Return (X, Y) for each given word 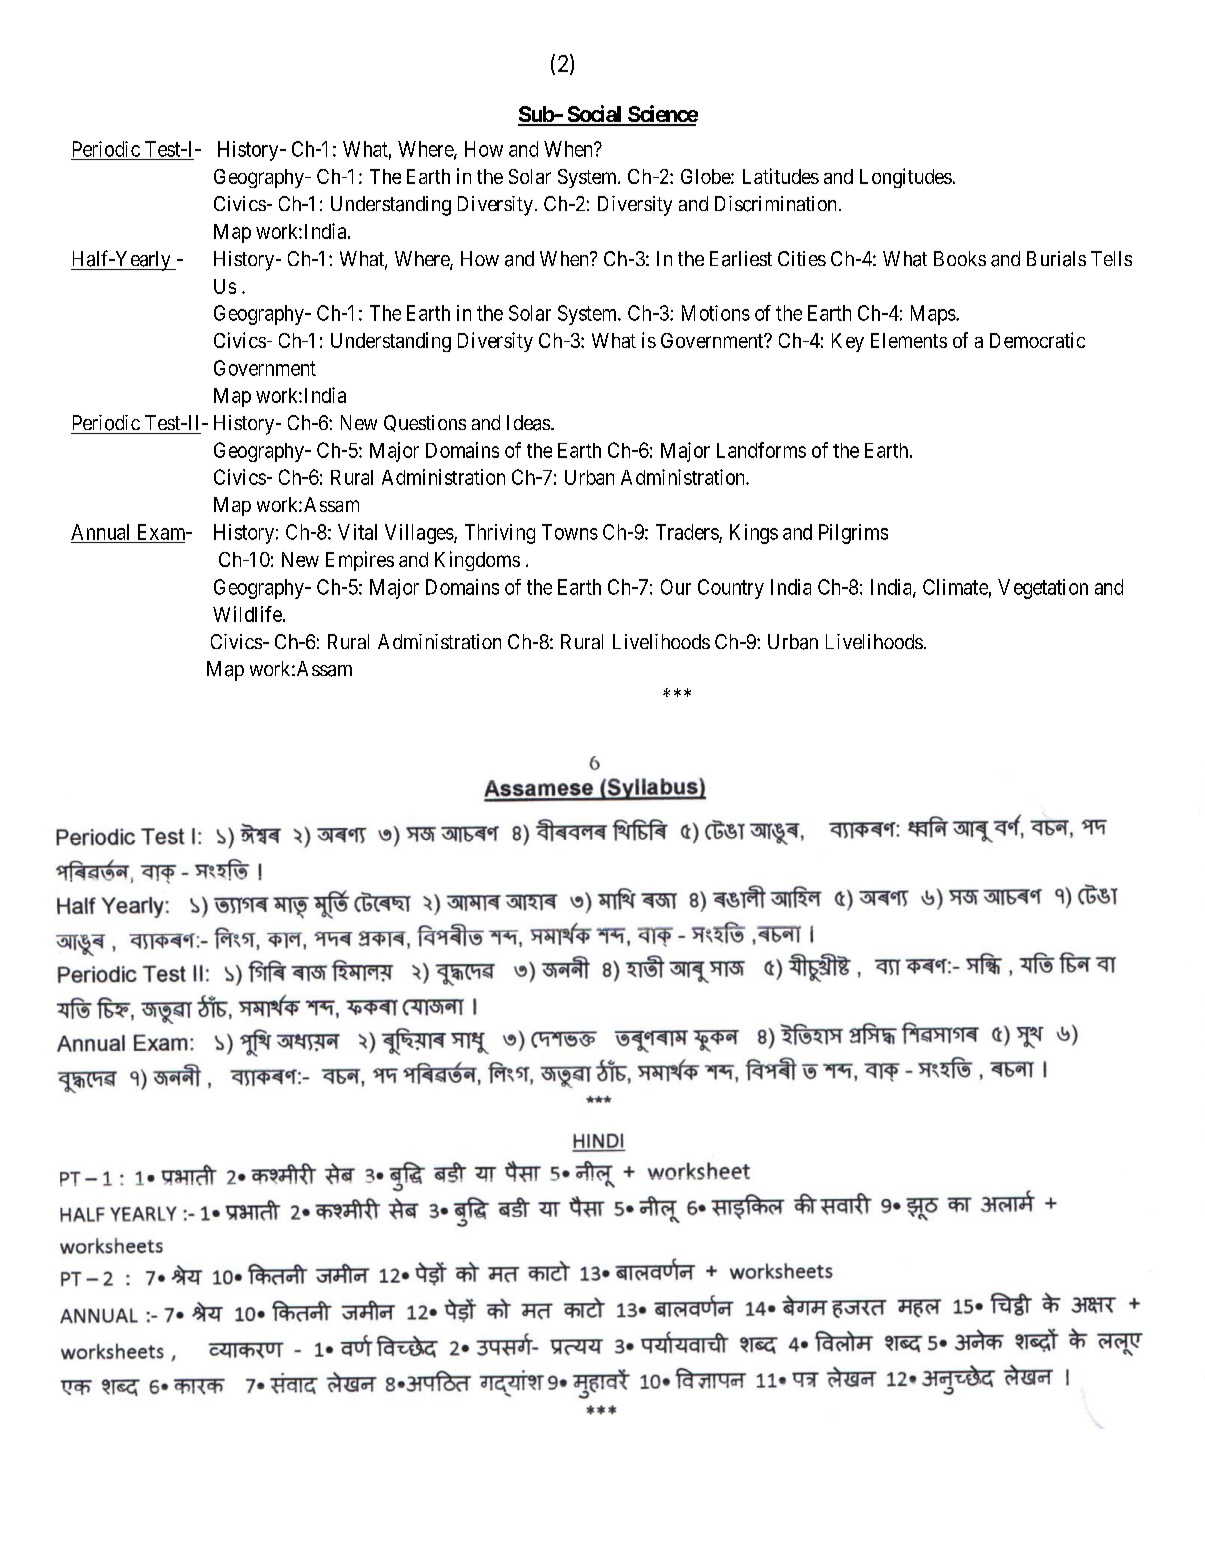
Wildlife (248, 614)
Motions (716, 313)
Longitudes (906, 178)
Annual (100, 532)
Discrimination (777, 204)
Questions (425, 423)
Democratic (1037, 340)
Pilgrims (853, 534)
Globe (706, 176)
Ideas (528, 423)
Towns (570, 532)
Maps (934, 315)
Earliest (741, 259)
